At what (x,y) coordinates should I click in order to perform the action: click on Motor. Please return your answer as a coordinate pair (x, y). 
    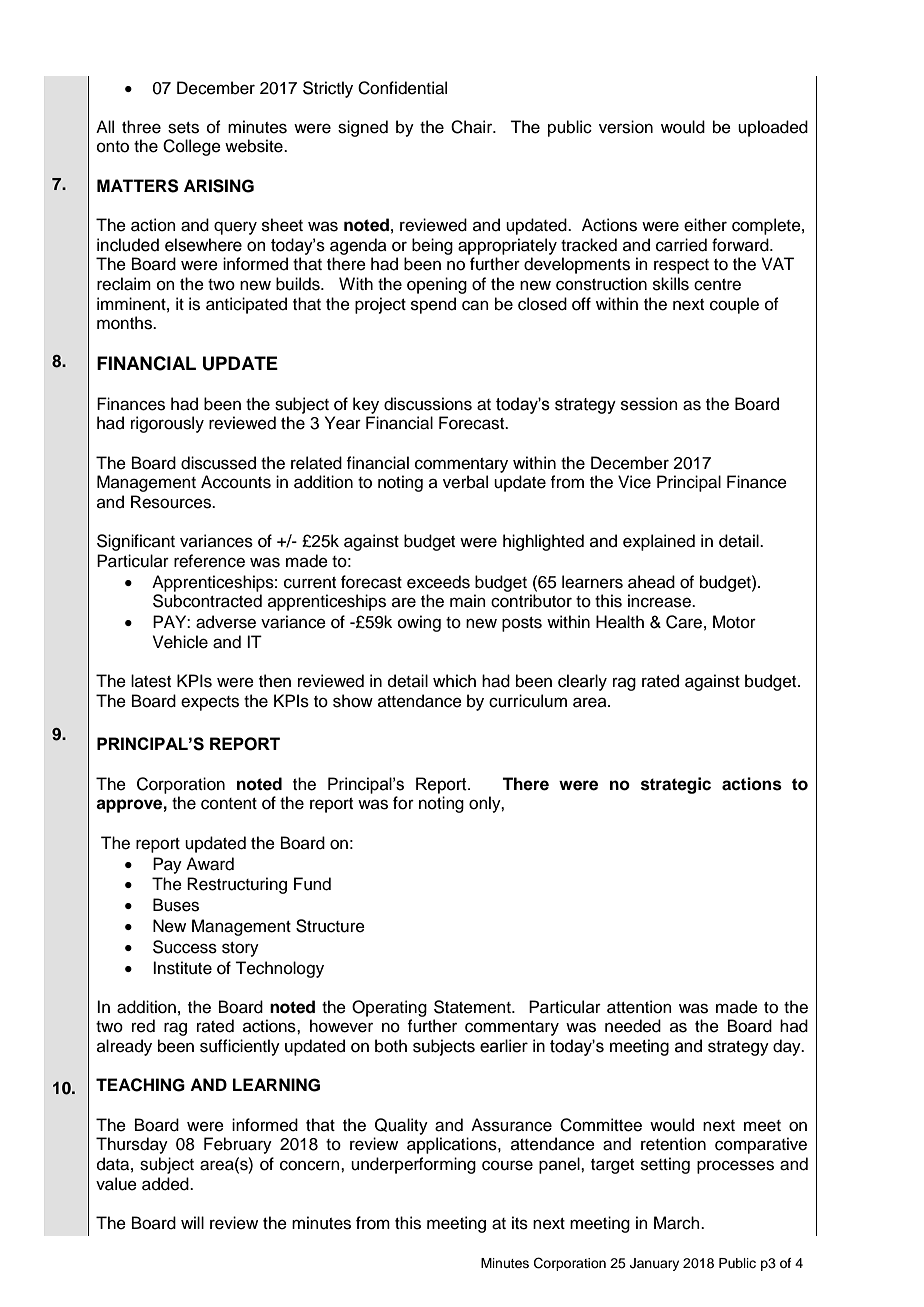
    Looking at the image, I should click on (734, 622).
